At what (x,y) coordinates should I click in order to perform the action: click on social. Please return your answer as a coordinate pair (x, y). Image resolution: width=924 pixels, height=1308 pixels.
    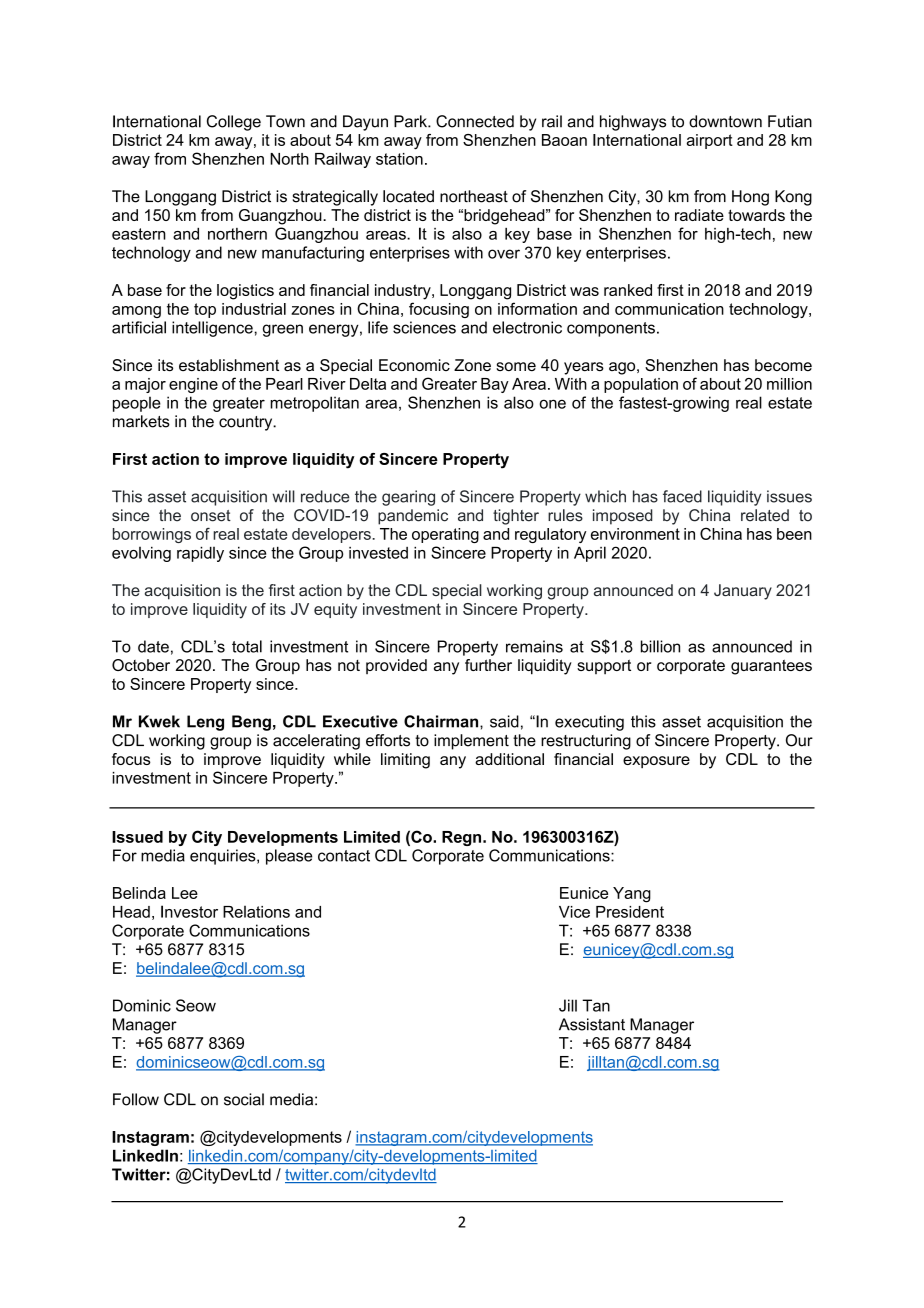
    Looking at the image, I should click on (244, 1099).
